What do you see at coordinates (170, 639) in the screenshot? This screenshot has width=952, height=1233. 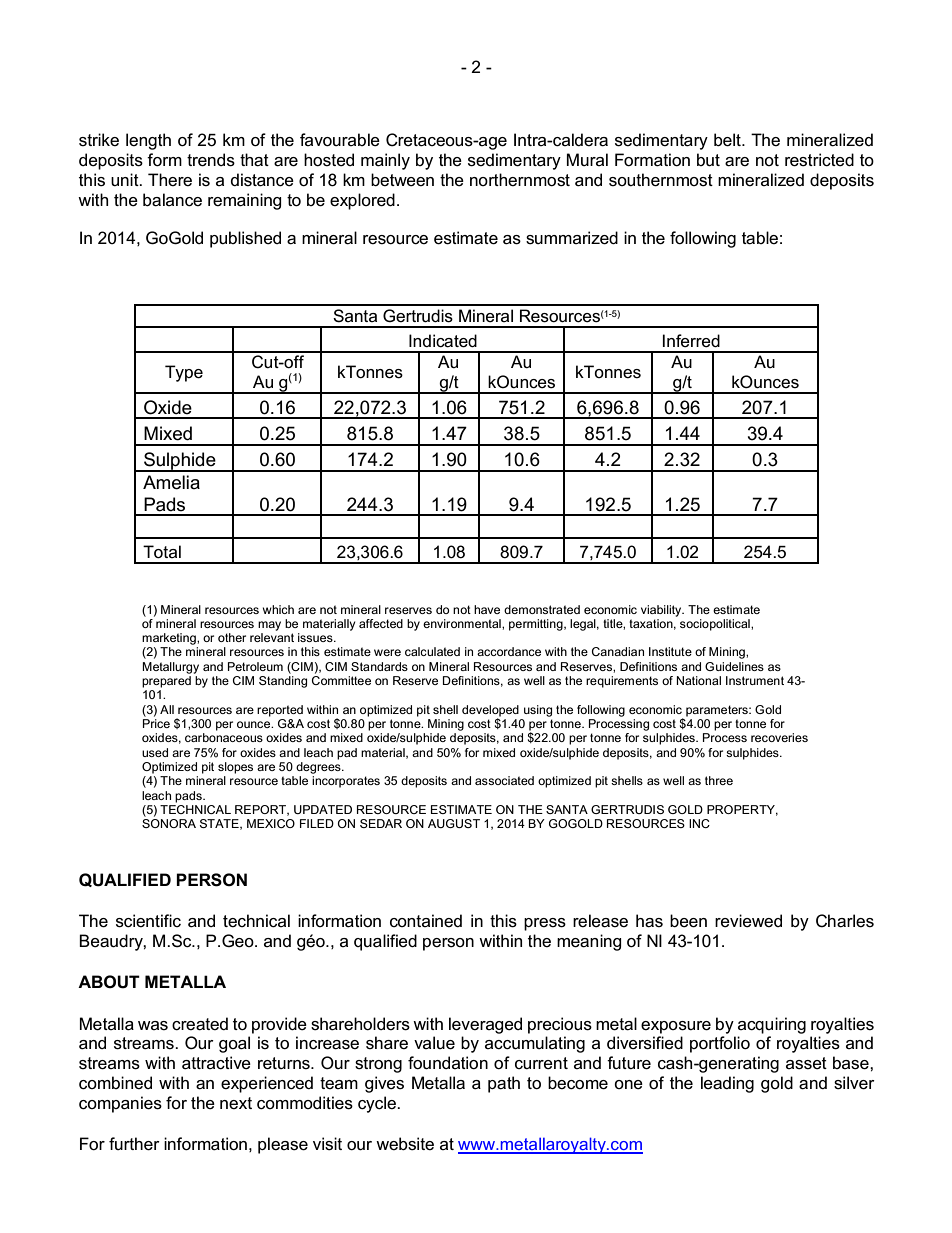 I see `marketing` at bounding box center [170, 639].
